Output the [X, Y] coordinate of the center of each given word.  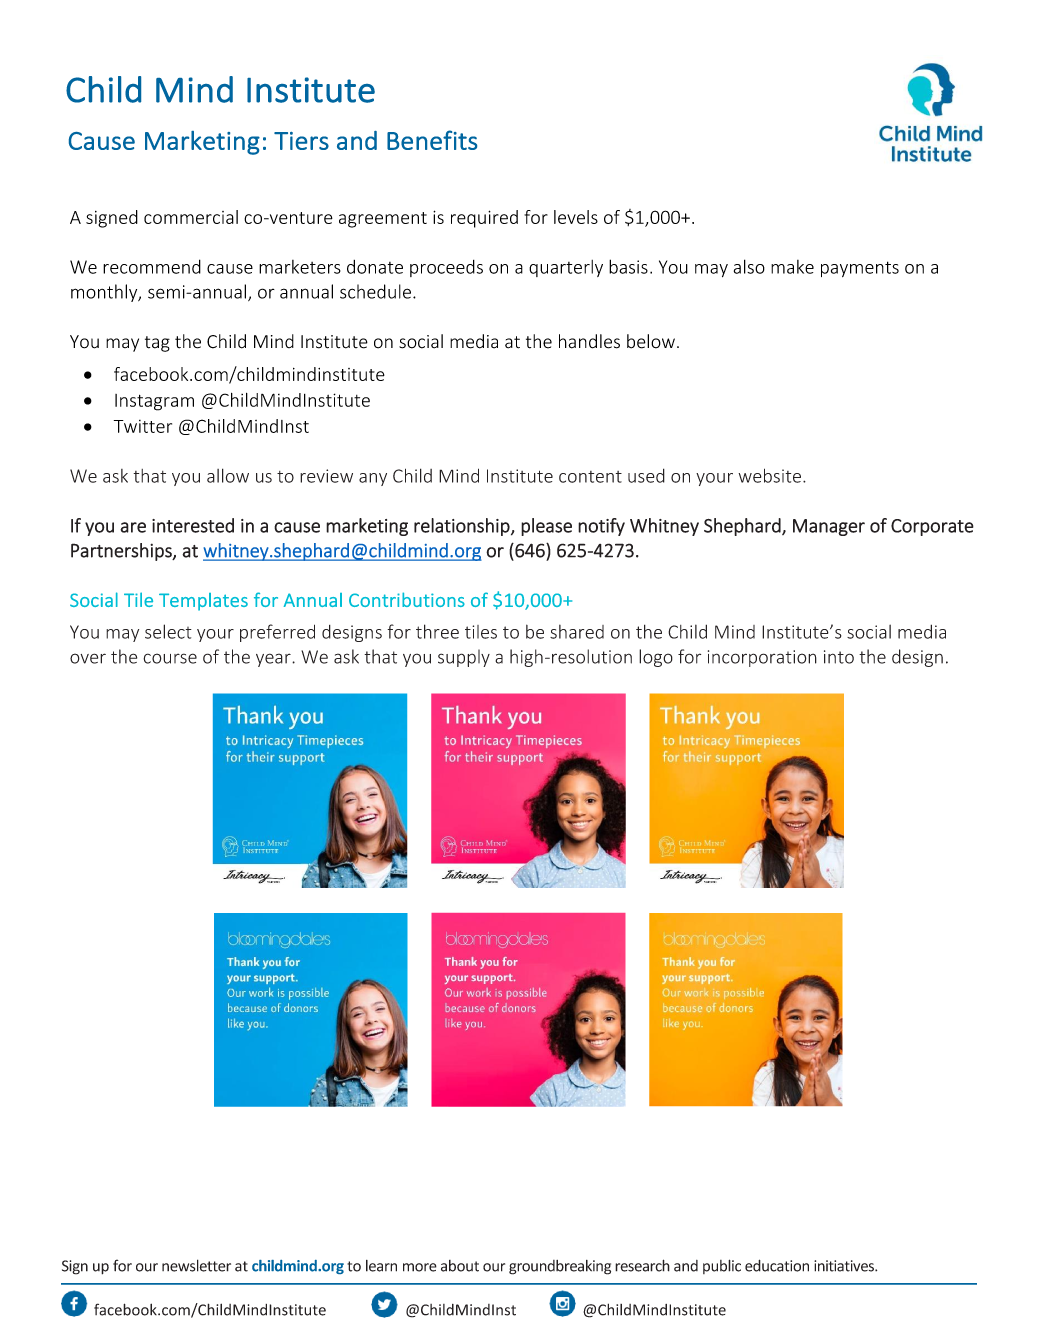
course [170, 658]
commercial [191, 217]
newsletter [196, 1265]
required [484, 219]
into [839, 657]
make [792, 267]
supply [464, 658]
